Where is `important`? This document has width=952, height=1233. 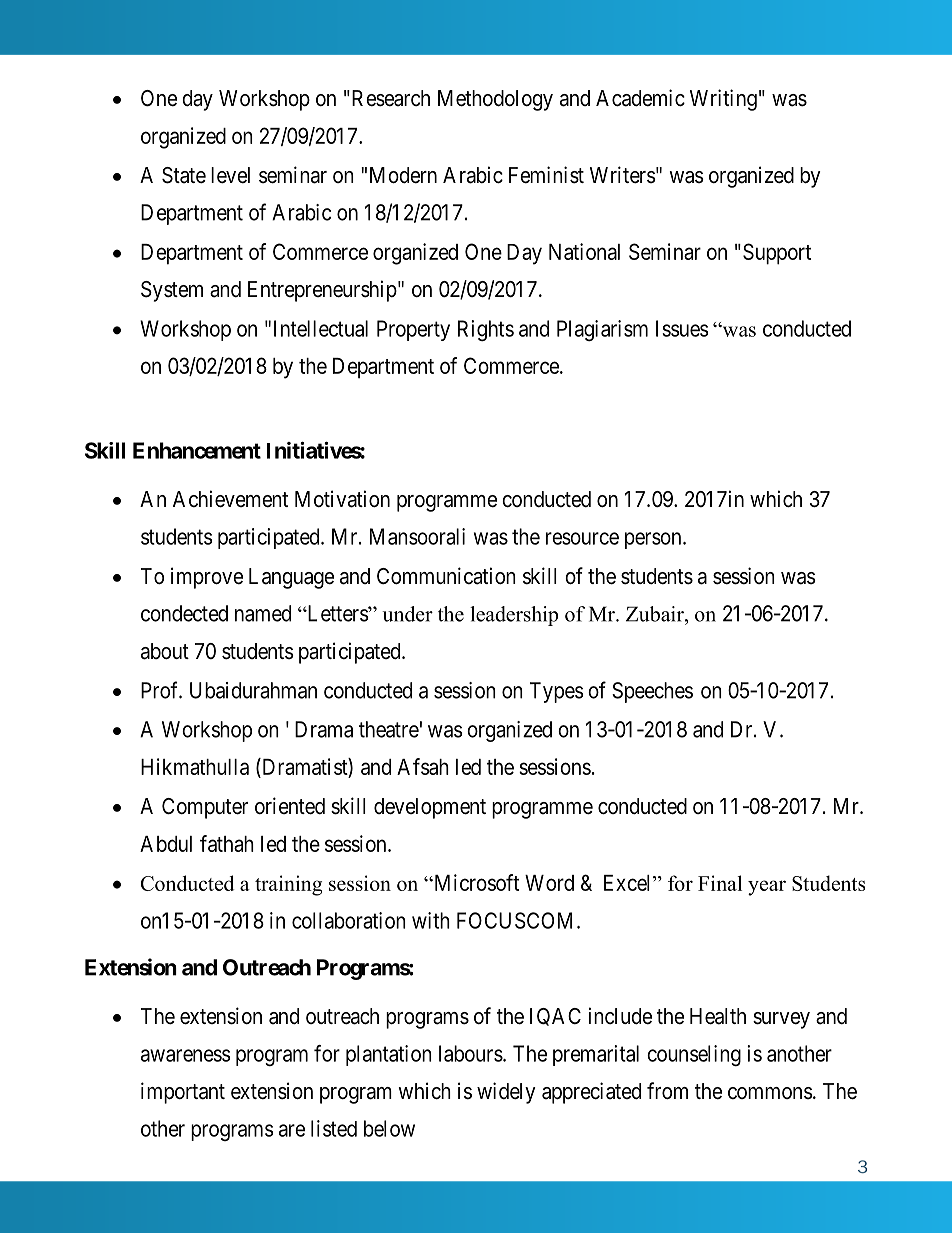
important is located at coordinates (183, 1093).
